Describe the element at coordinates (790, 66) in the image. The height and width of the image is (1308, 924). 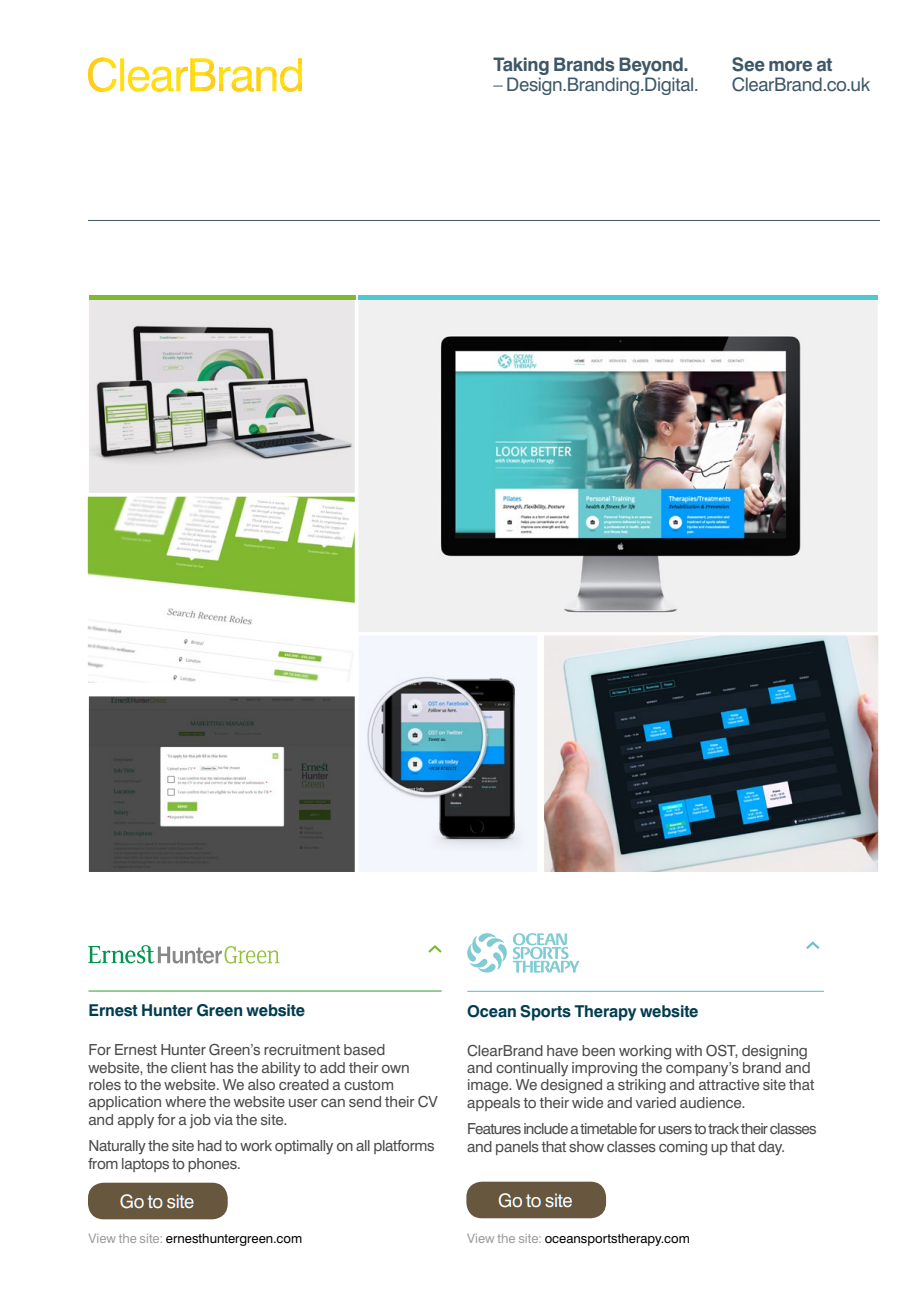
I see `more` at that location.
